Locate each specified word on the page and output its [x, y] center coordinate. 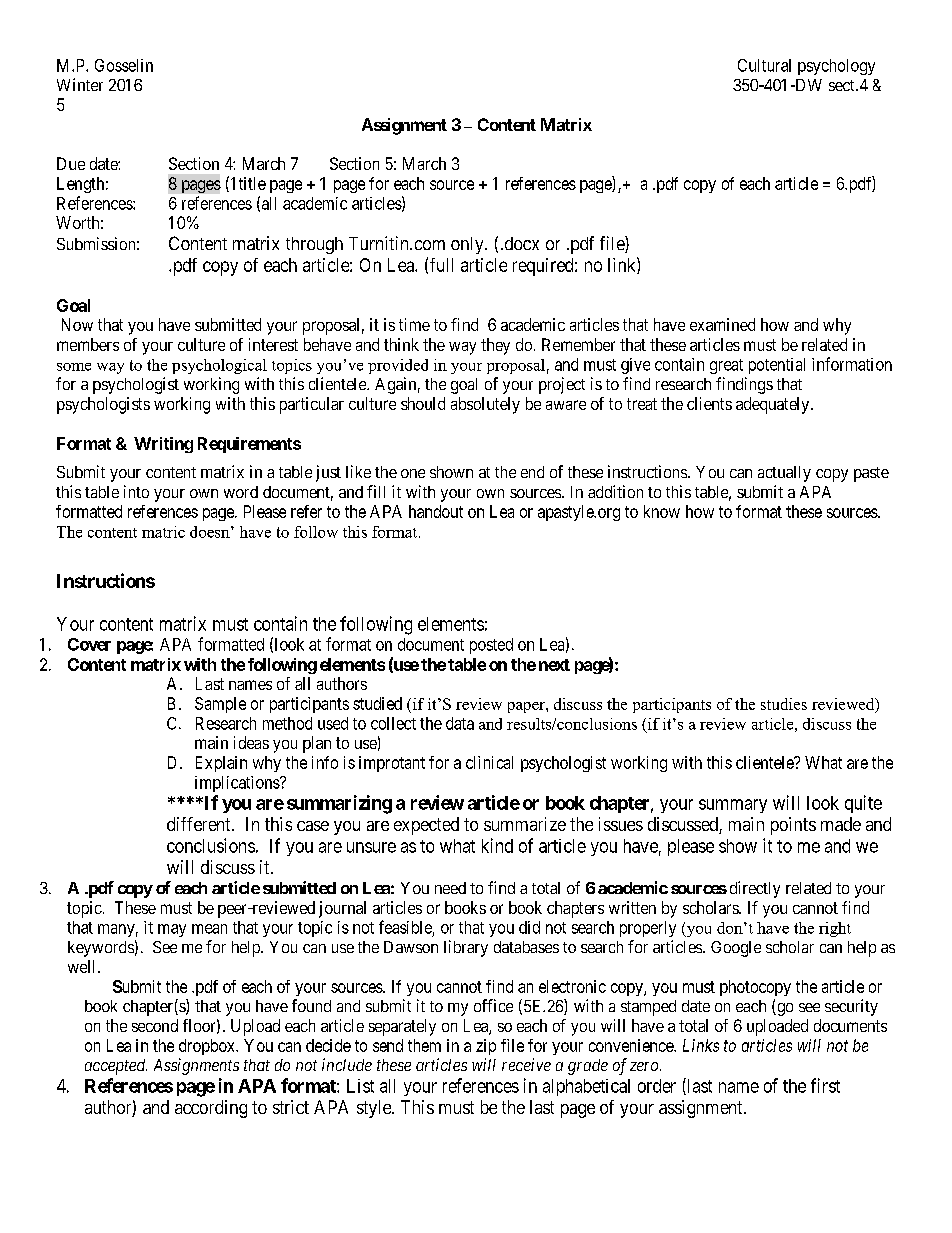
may [172, 930]
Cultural [764, 65]
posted [491, 646]
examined [722, 324]
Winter [80, 84]
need [450, 888]
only [468, 245]
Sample [220, 705]
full [441, 265]
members [88, 344]
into [136, 491]
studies [784, 704]
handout [436, 511]
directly [755, 889]
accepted [116, 1067]
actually [784, 474]
